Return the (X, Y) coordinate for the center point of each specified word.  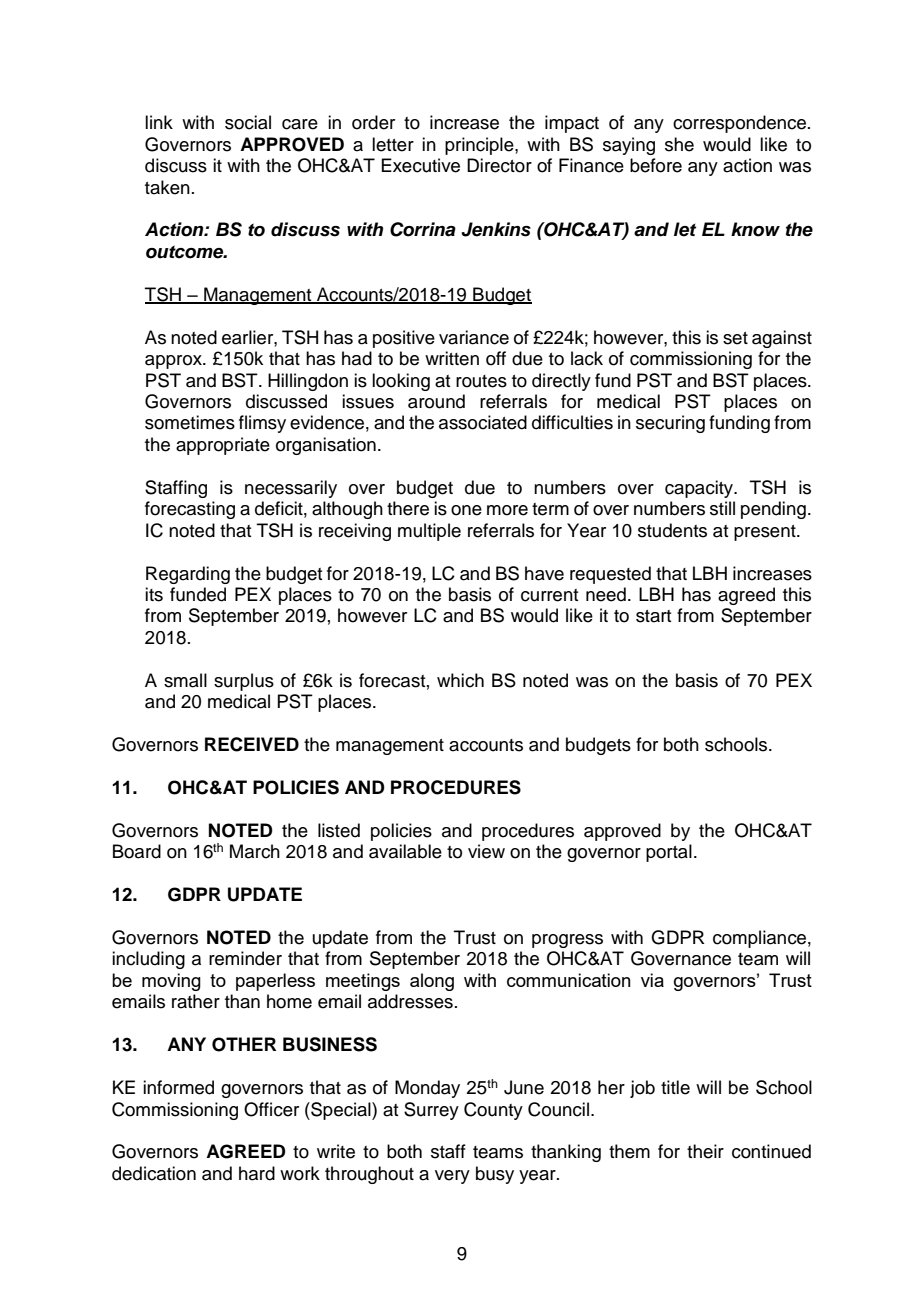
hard (257, 1173)
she (679, 144)
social (248, 122)
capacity (700, 489)
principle (480, 146)
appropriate (223, 446)
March (255, 851)
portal (669, 853)
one (466, 510)
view (486, 851)
